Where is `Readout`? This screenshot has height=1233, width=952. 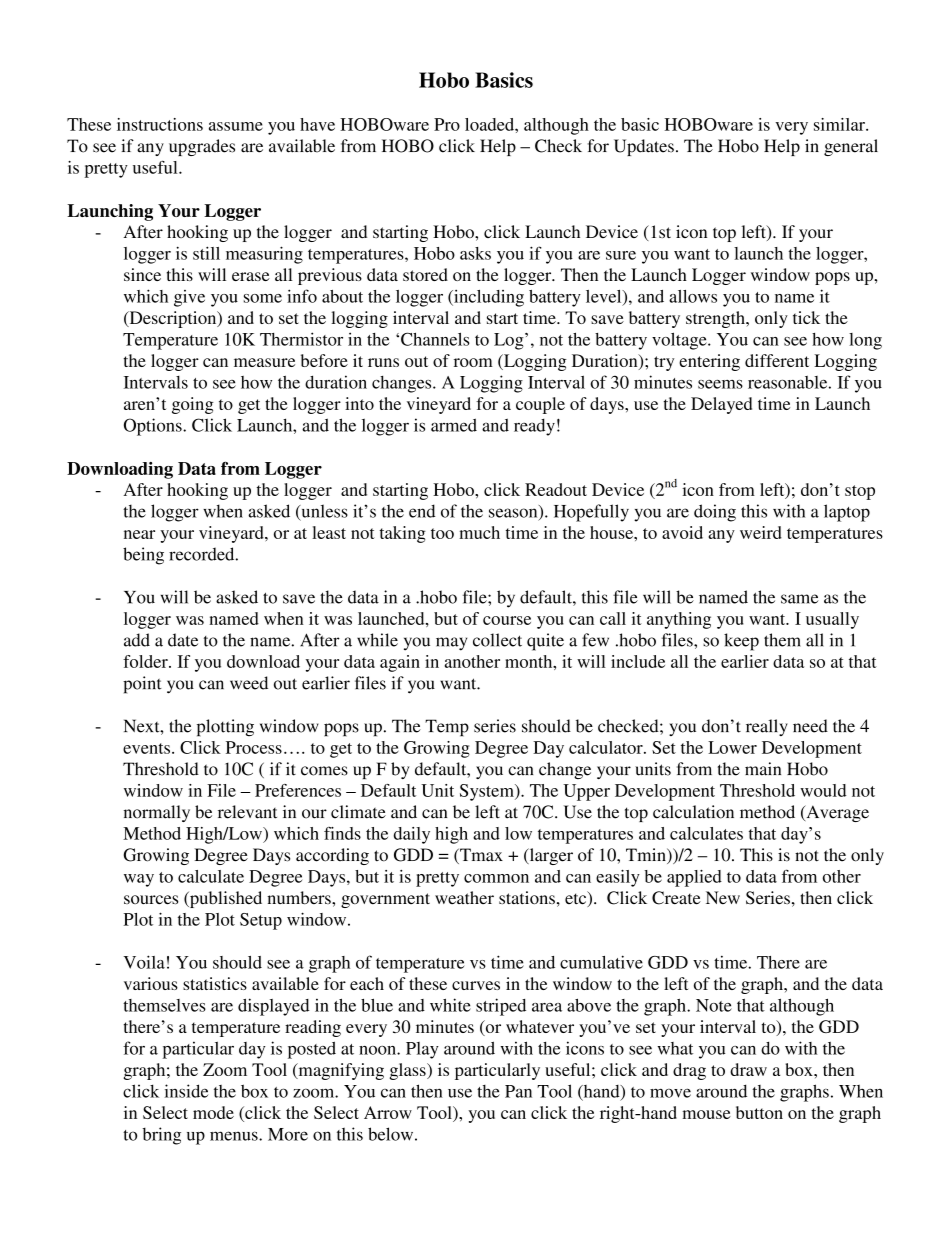
Readout is located at coordinates (556, 489).
